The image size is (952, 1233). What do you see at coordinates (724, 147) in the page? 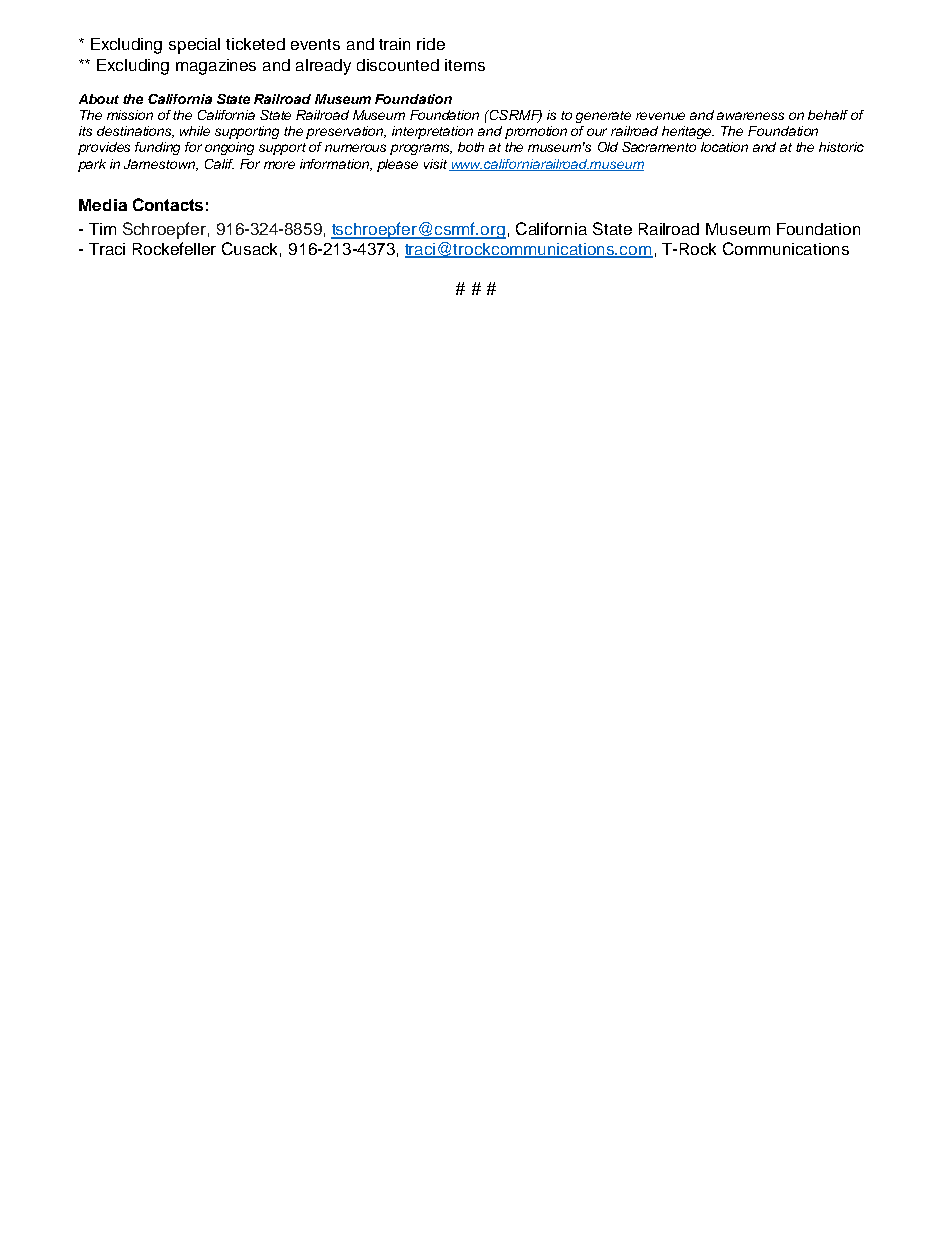
I see `location` at bounding box center [724, 147].
